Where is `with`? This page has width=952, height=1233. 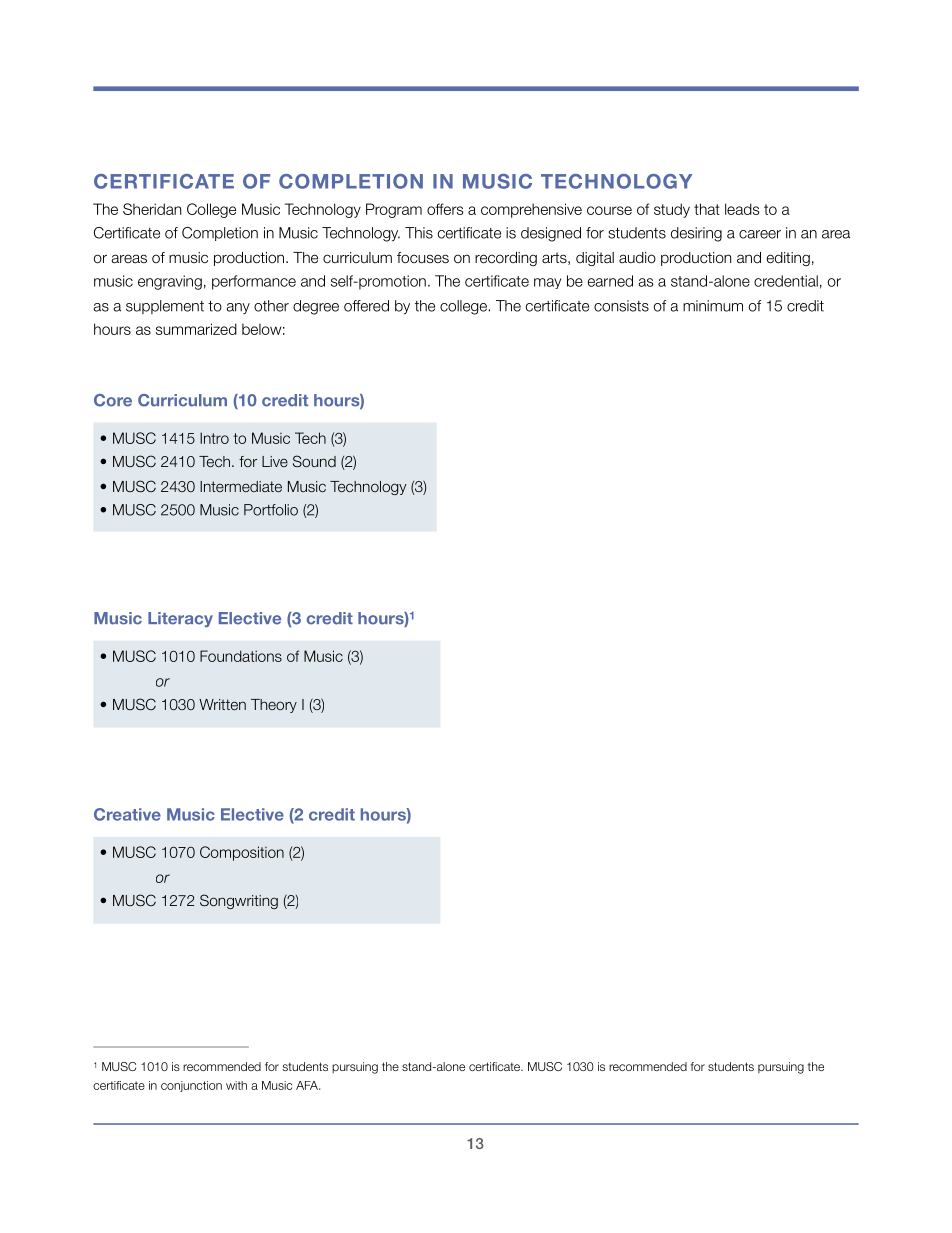 with is located at coordinates (236, 1085).
